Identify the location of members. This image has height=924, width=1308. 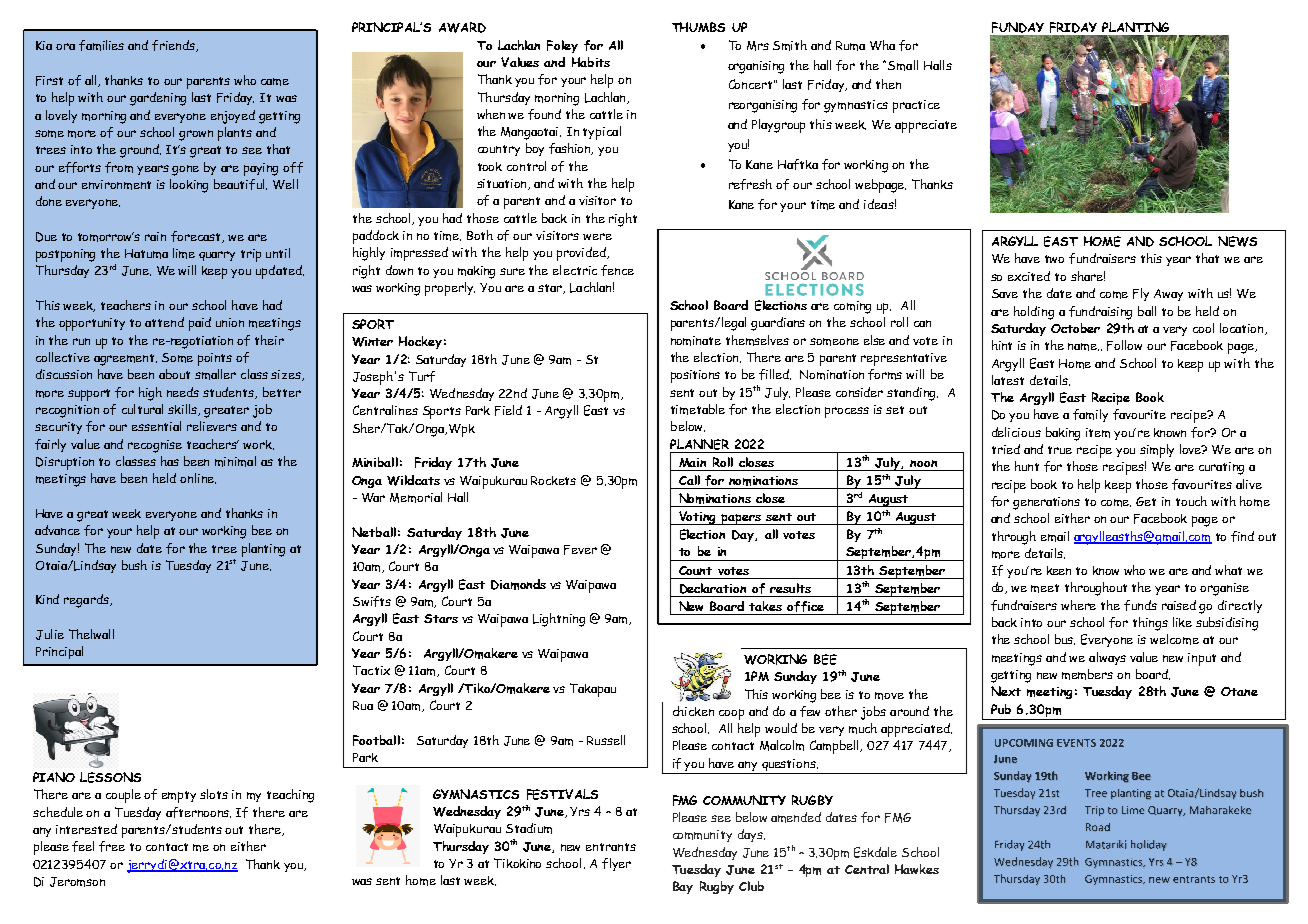
(1087, 674).
